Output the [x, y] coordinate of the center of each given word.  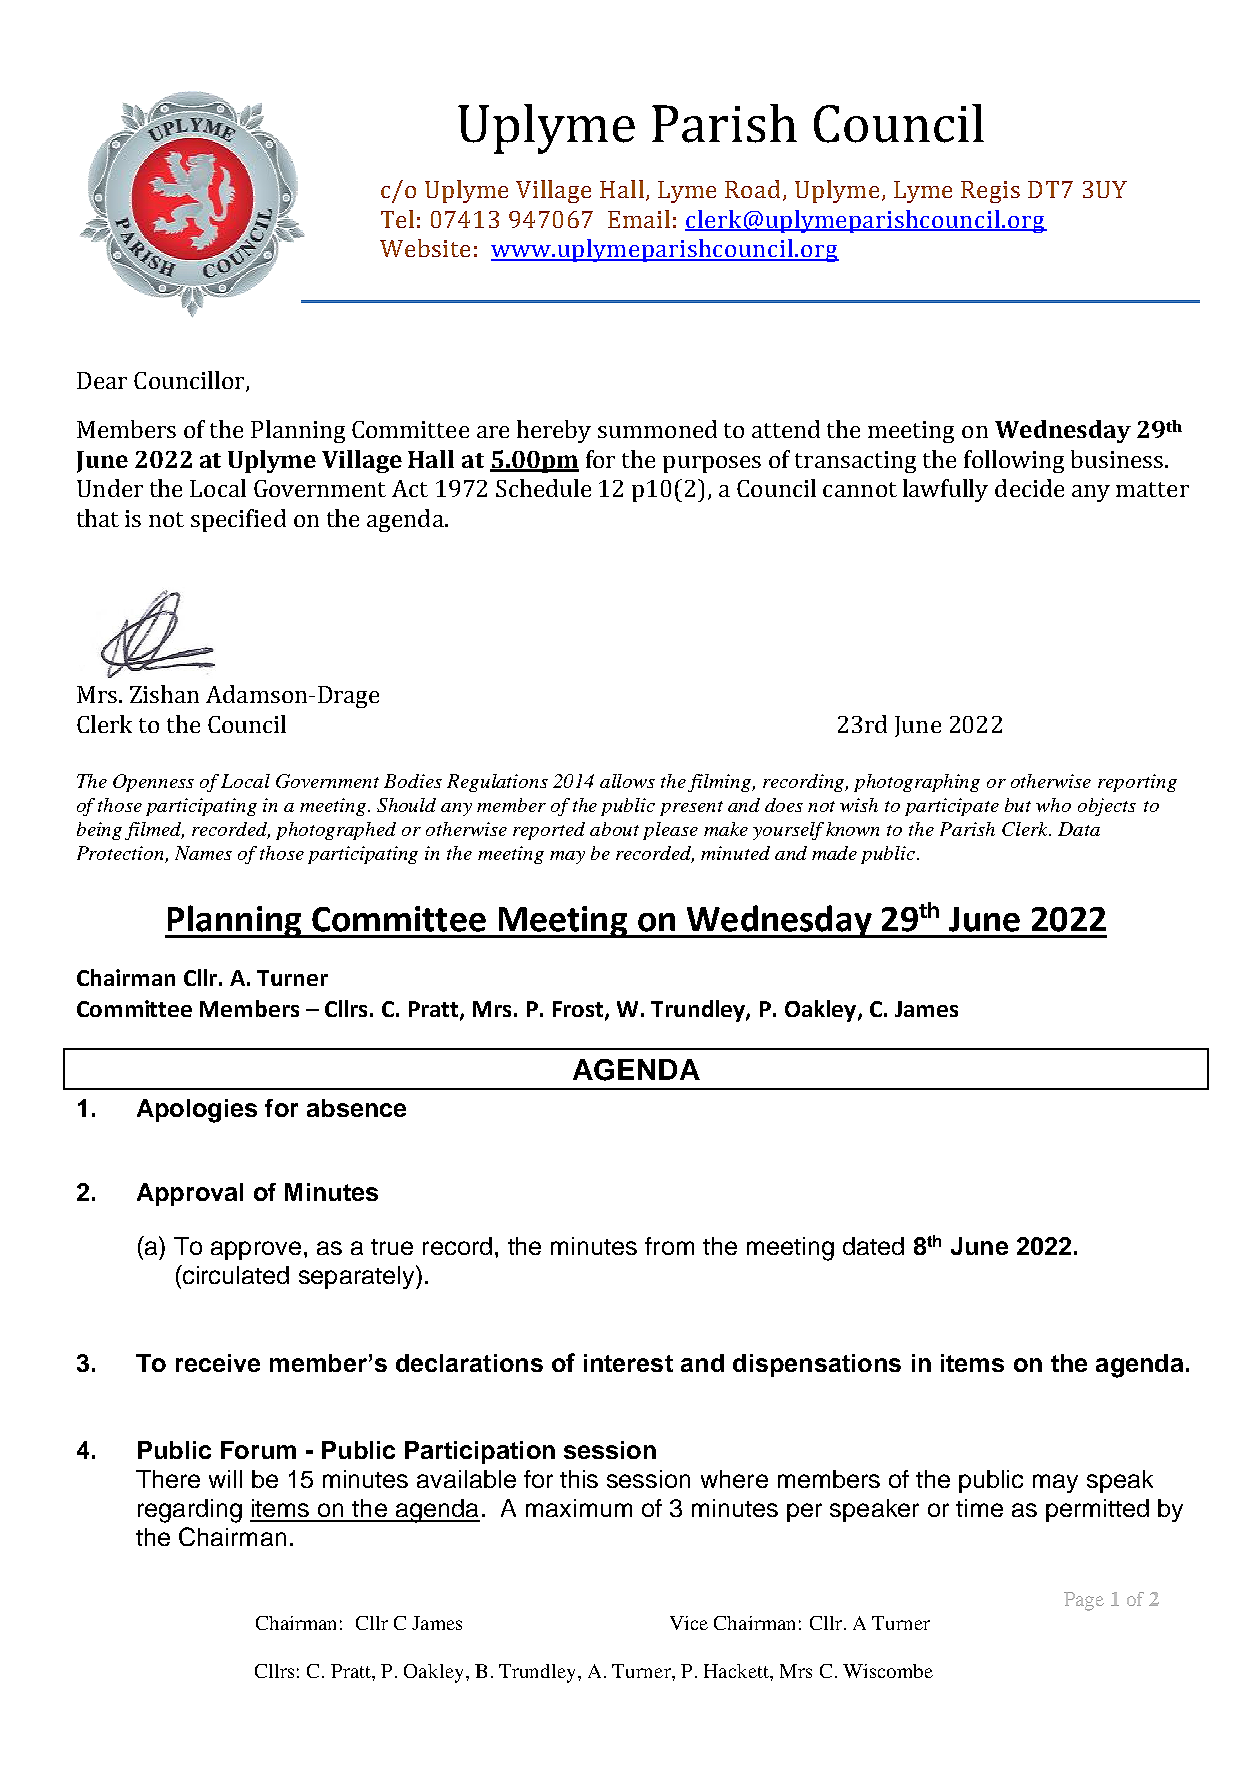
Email [639, 219]
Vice [689, 1623]
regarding [190, 1511]
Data [1079, 829]
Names [203, 853]
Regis [990, 192]
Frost [579, 1010]
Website [425, 248]
